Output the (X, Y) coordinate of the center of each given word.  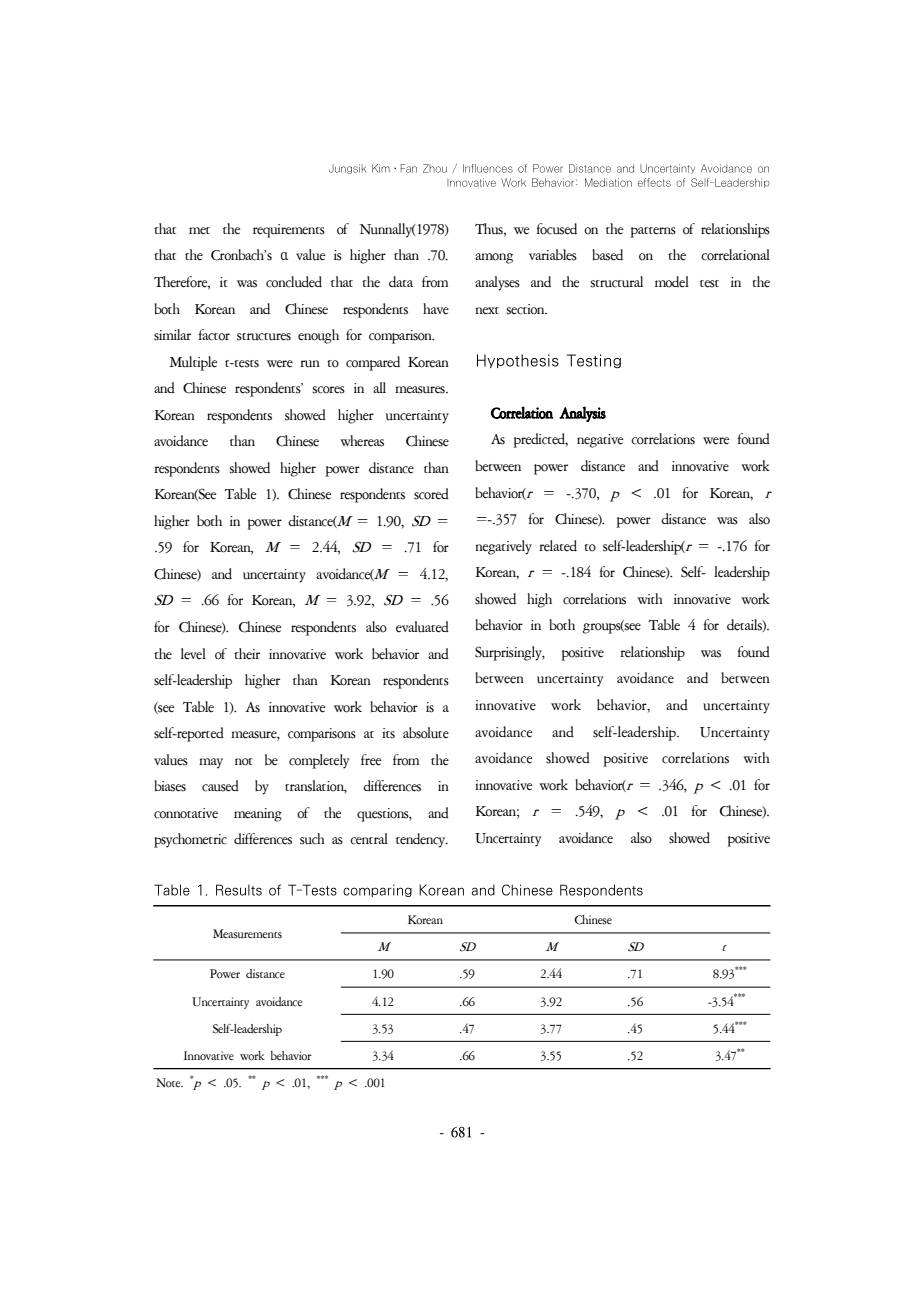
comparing (377, 890)
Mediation (608, 182)
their (247, 654)
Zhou (438, 168)
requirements (289, 231)
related (558, 545)
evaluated (422, 627)
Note (169, 1083)
